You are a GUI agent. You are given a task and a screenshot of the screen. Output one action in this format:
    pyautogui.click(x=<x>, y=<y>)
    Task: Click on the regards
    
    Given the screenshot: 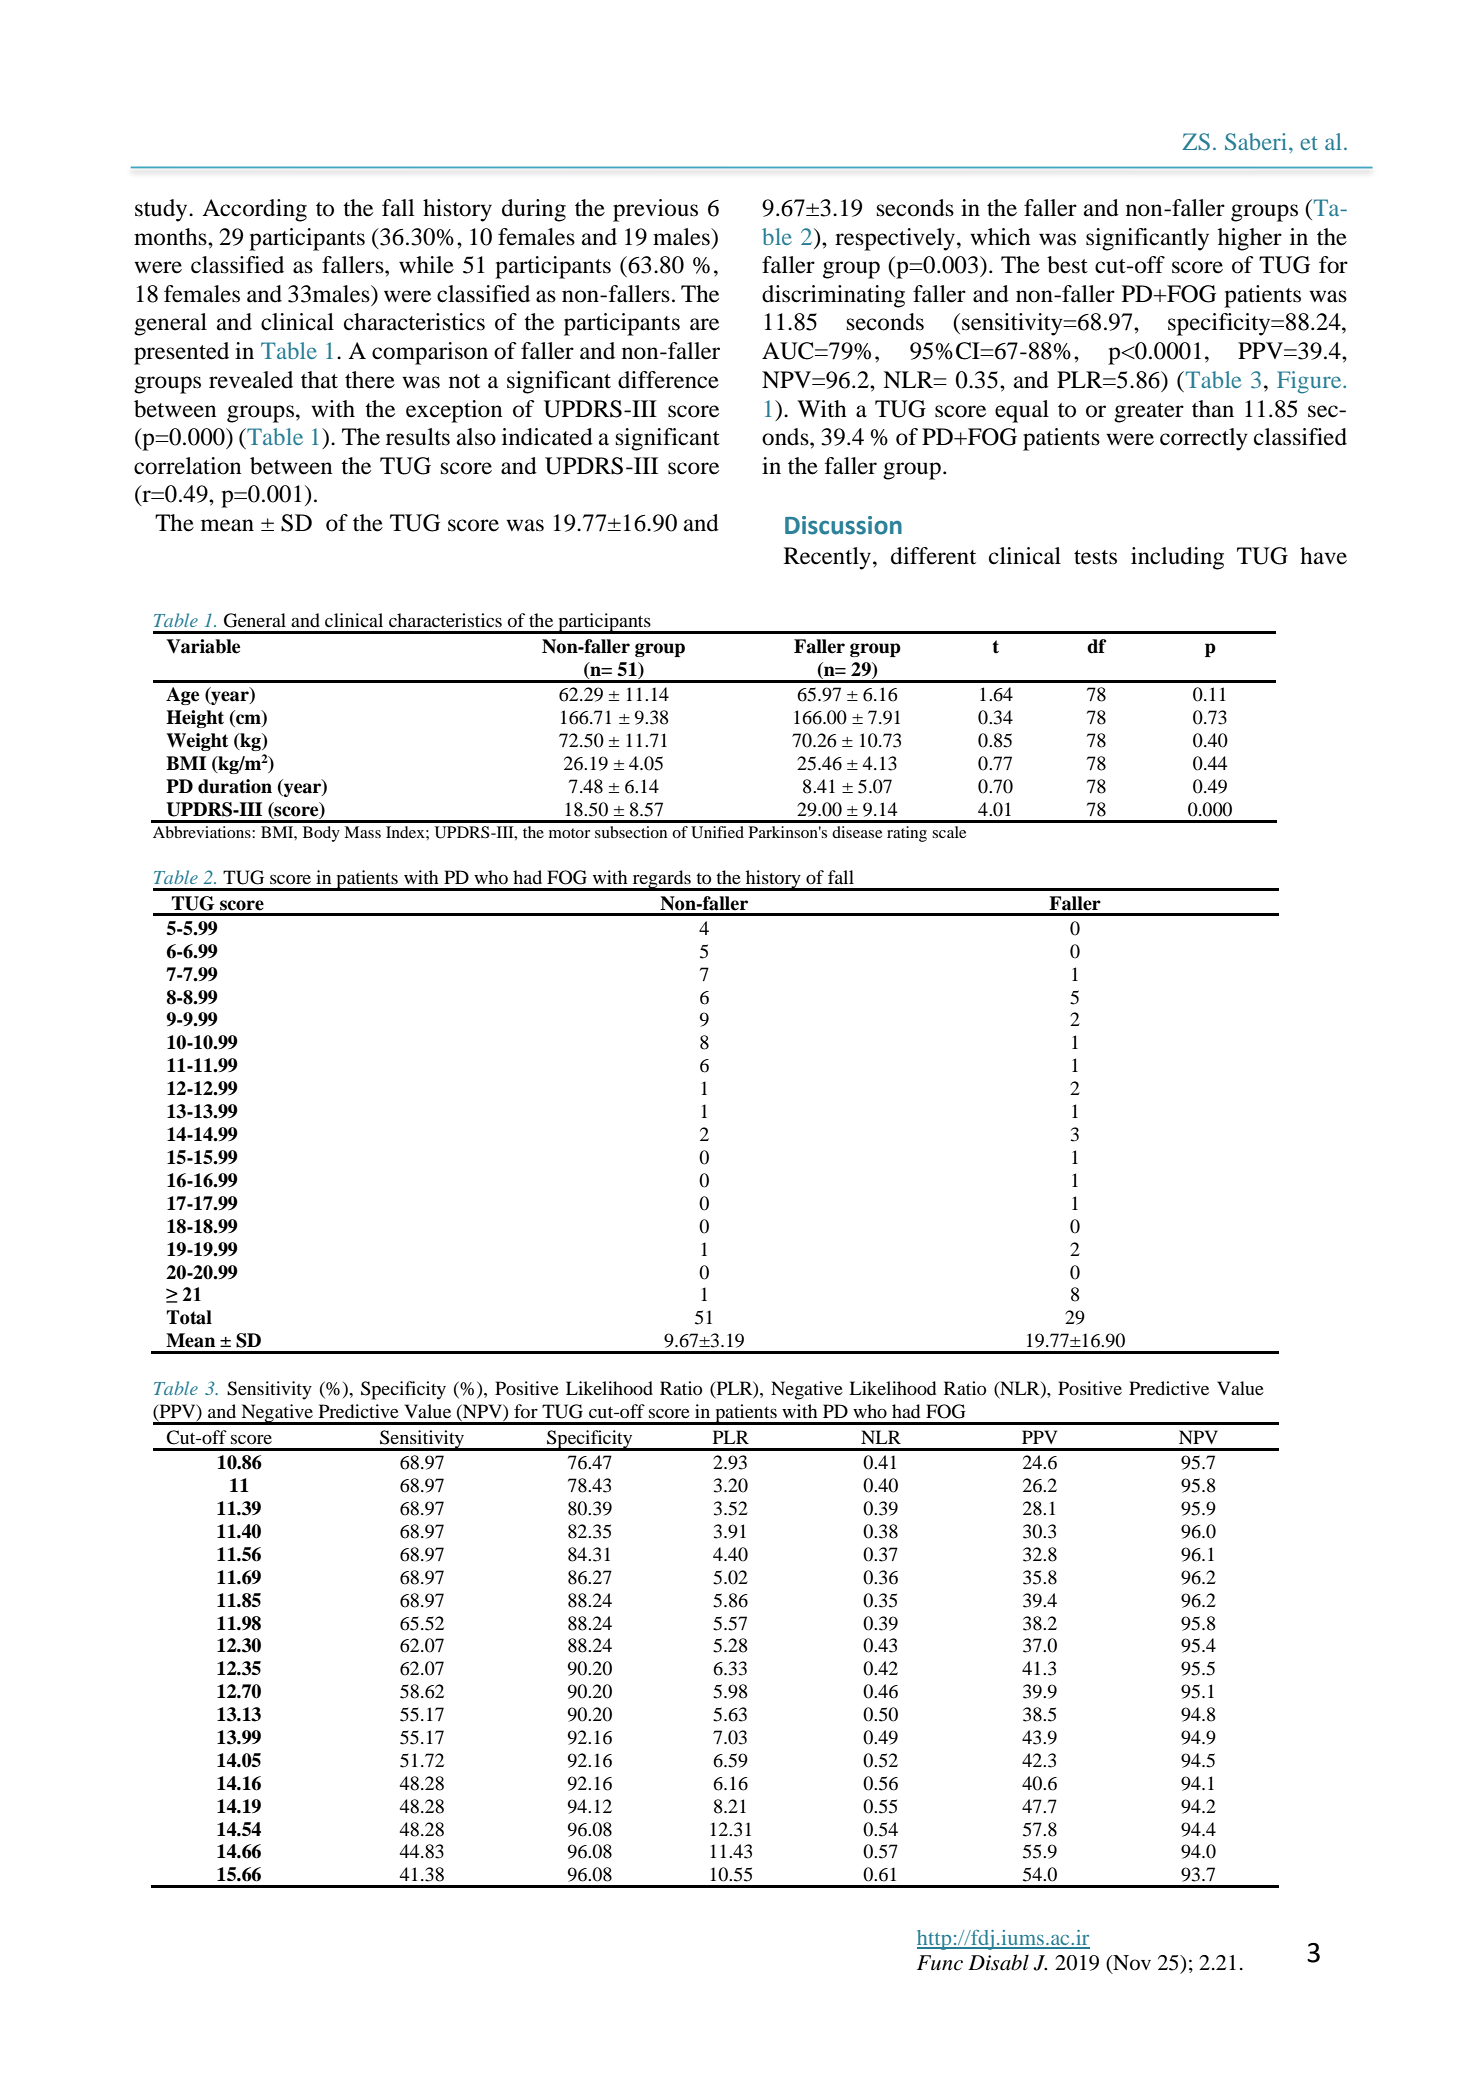 What is the action you would take?
    pyautogui.click(x=661, y=880)
